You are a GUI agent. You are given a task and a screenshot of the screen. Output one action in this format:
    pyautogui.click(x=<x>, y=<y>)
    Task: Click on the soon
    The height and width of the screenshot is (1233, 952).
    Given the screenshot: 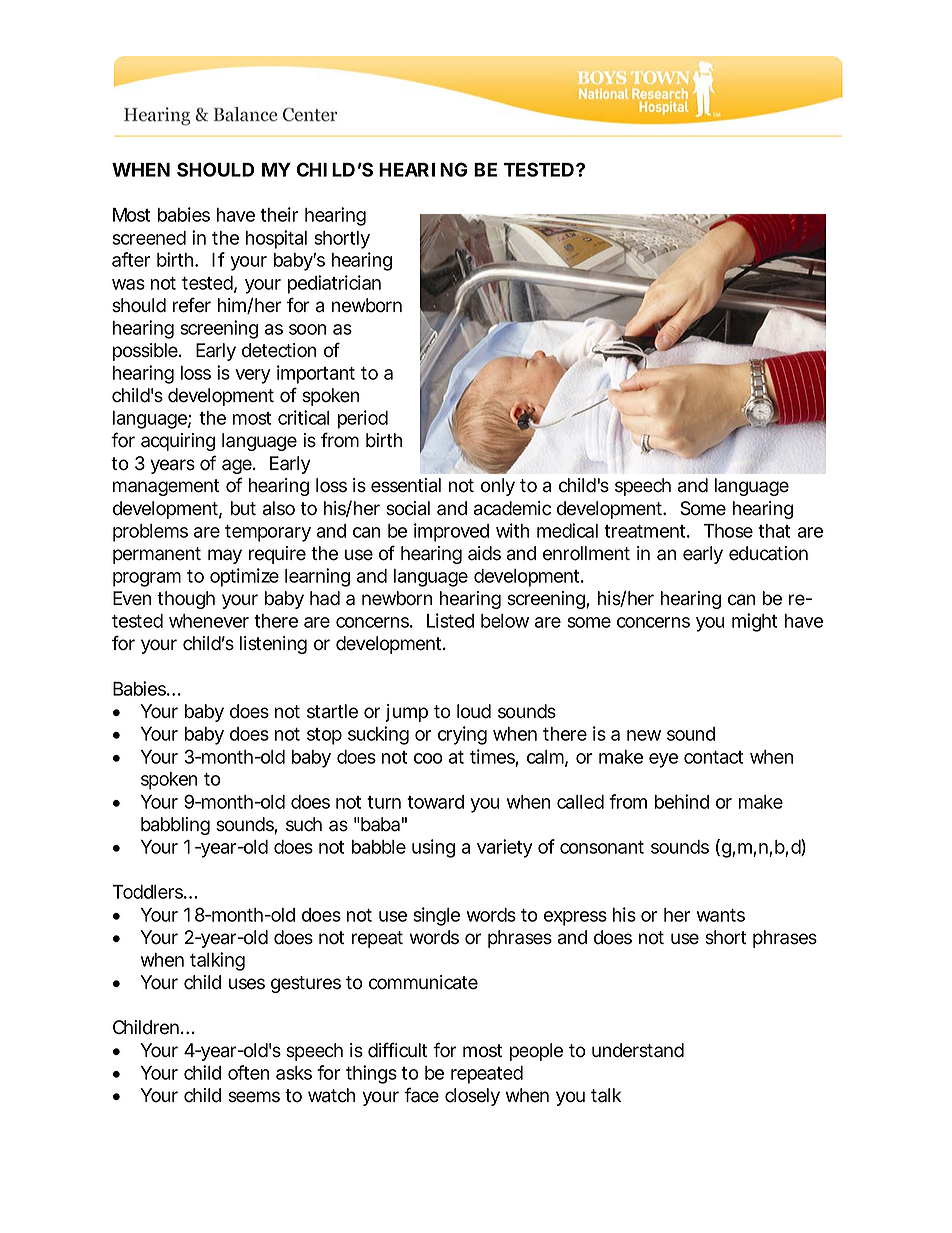 What is the action you would take?
    pyautogui.click(x=307, y=329)
